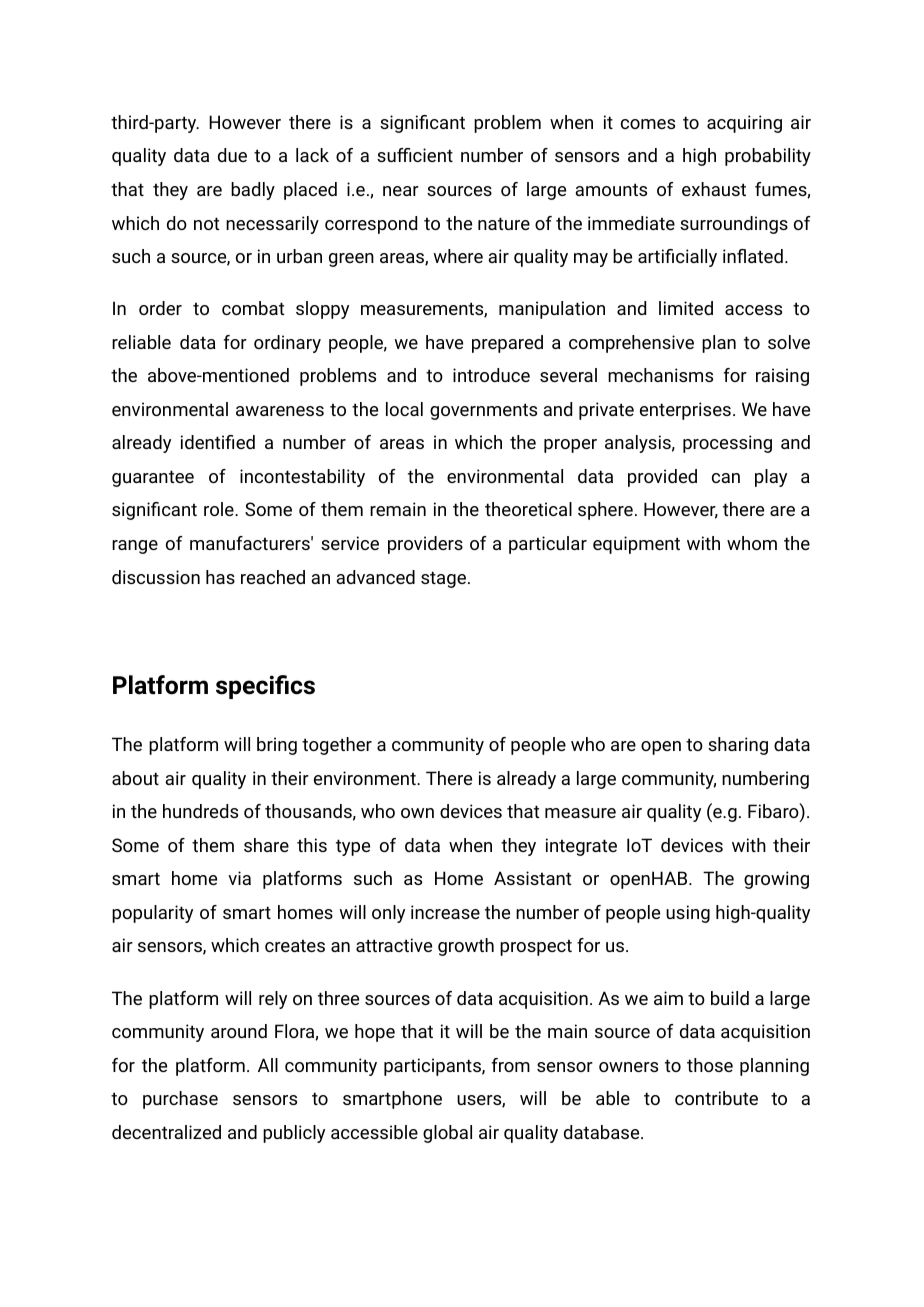 The height and width of the document is (1307, 924). Describe the element at coordinates (714, 189) in the document. I see `exhaust` at that location.
